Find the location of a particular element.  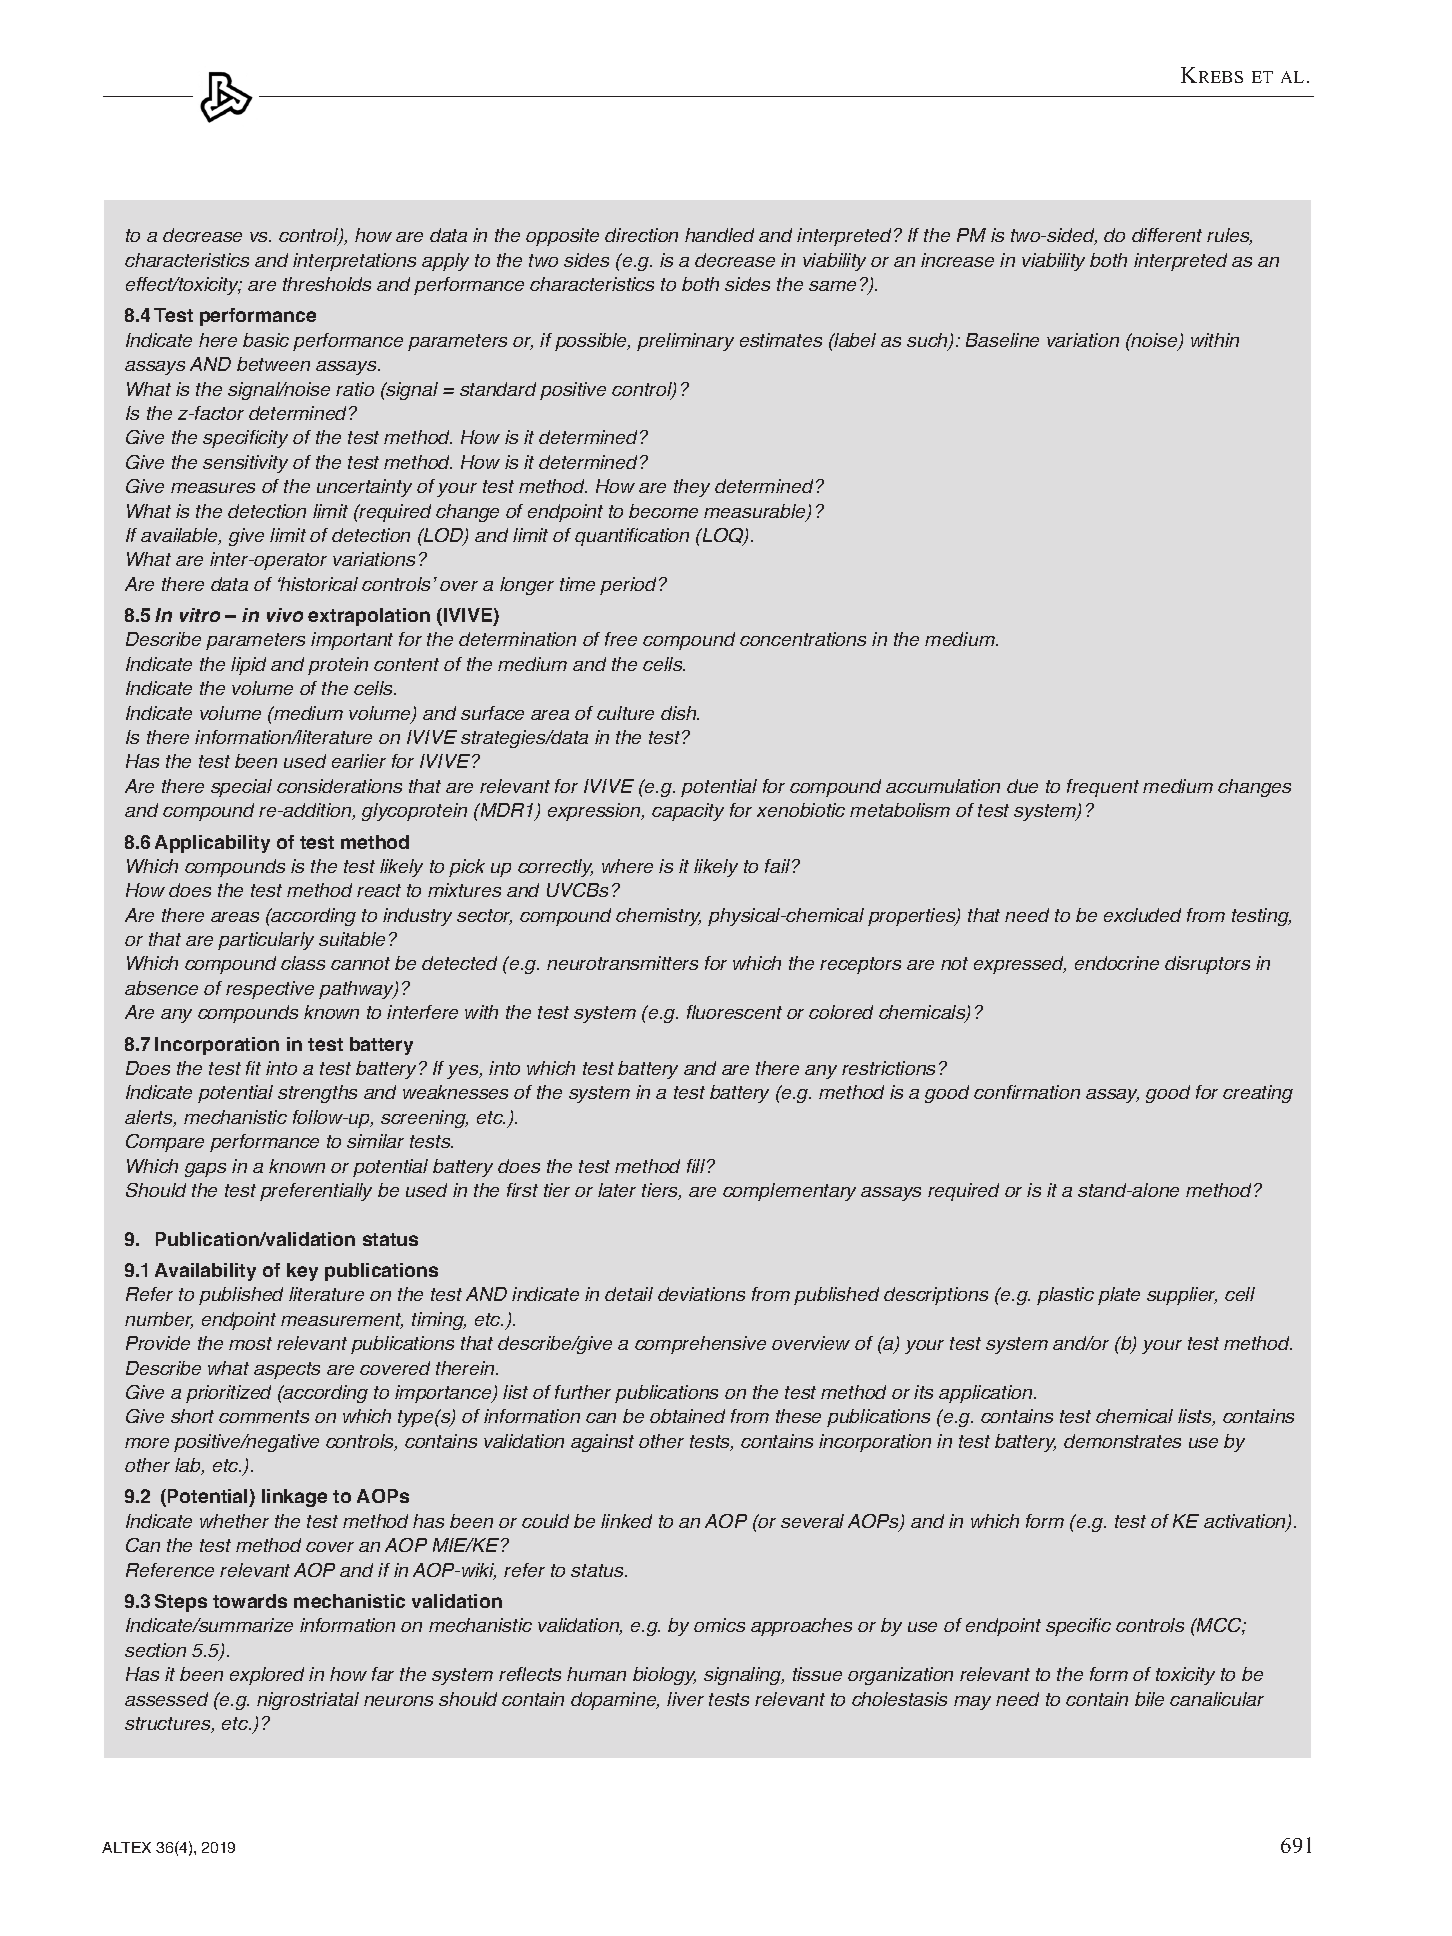

ALTEX is located at coordinates (126, 1847).
